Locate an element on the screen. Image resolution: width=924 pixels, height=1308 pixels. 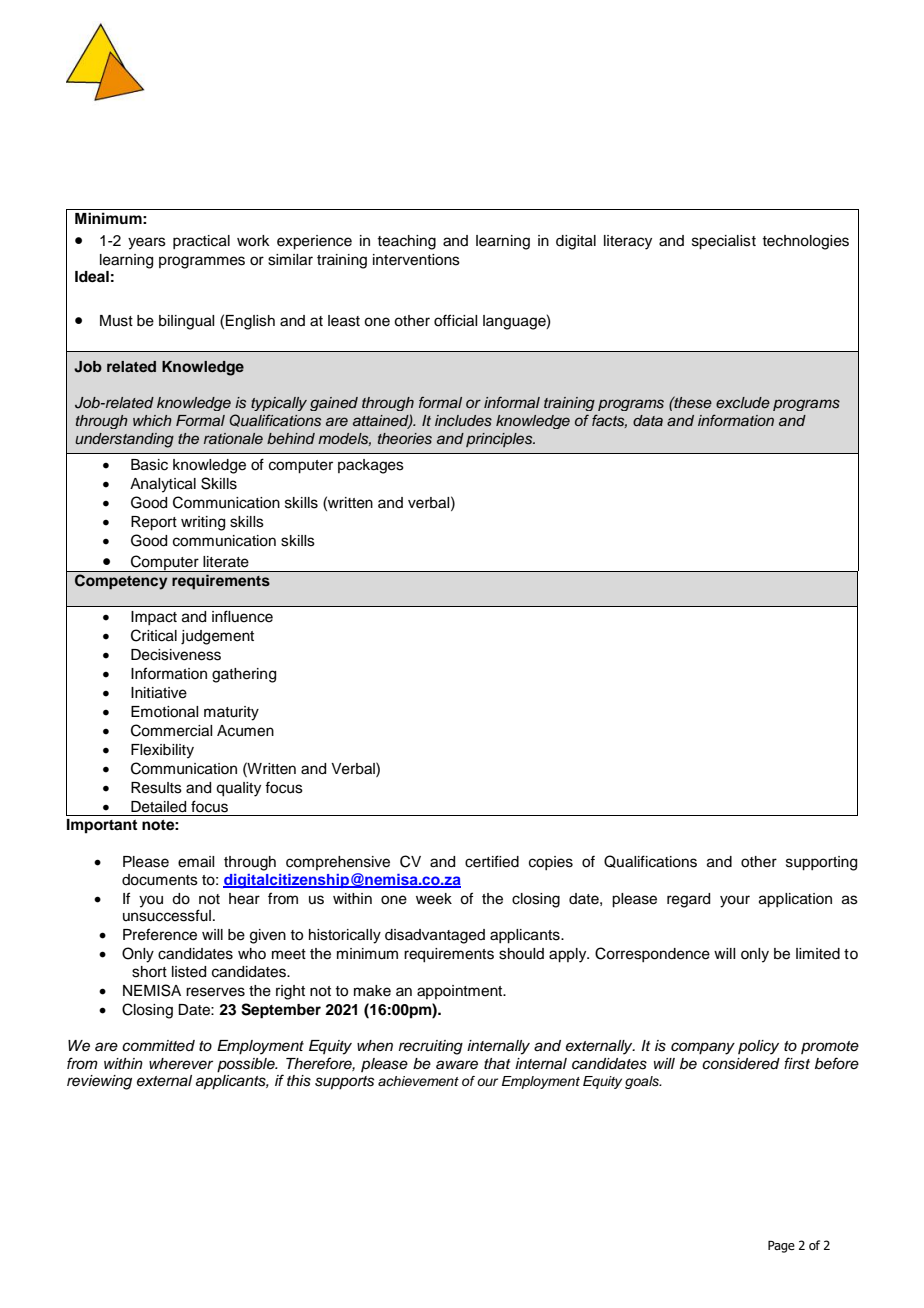
Impact is located at coordinates (154, 618).
